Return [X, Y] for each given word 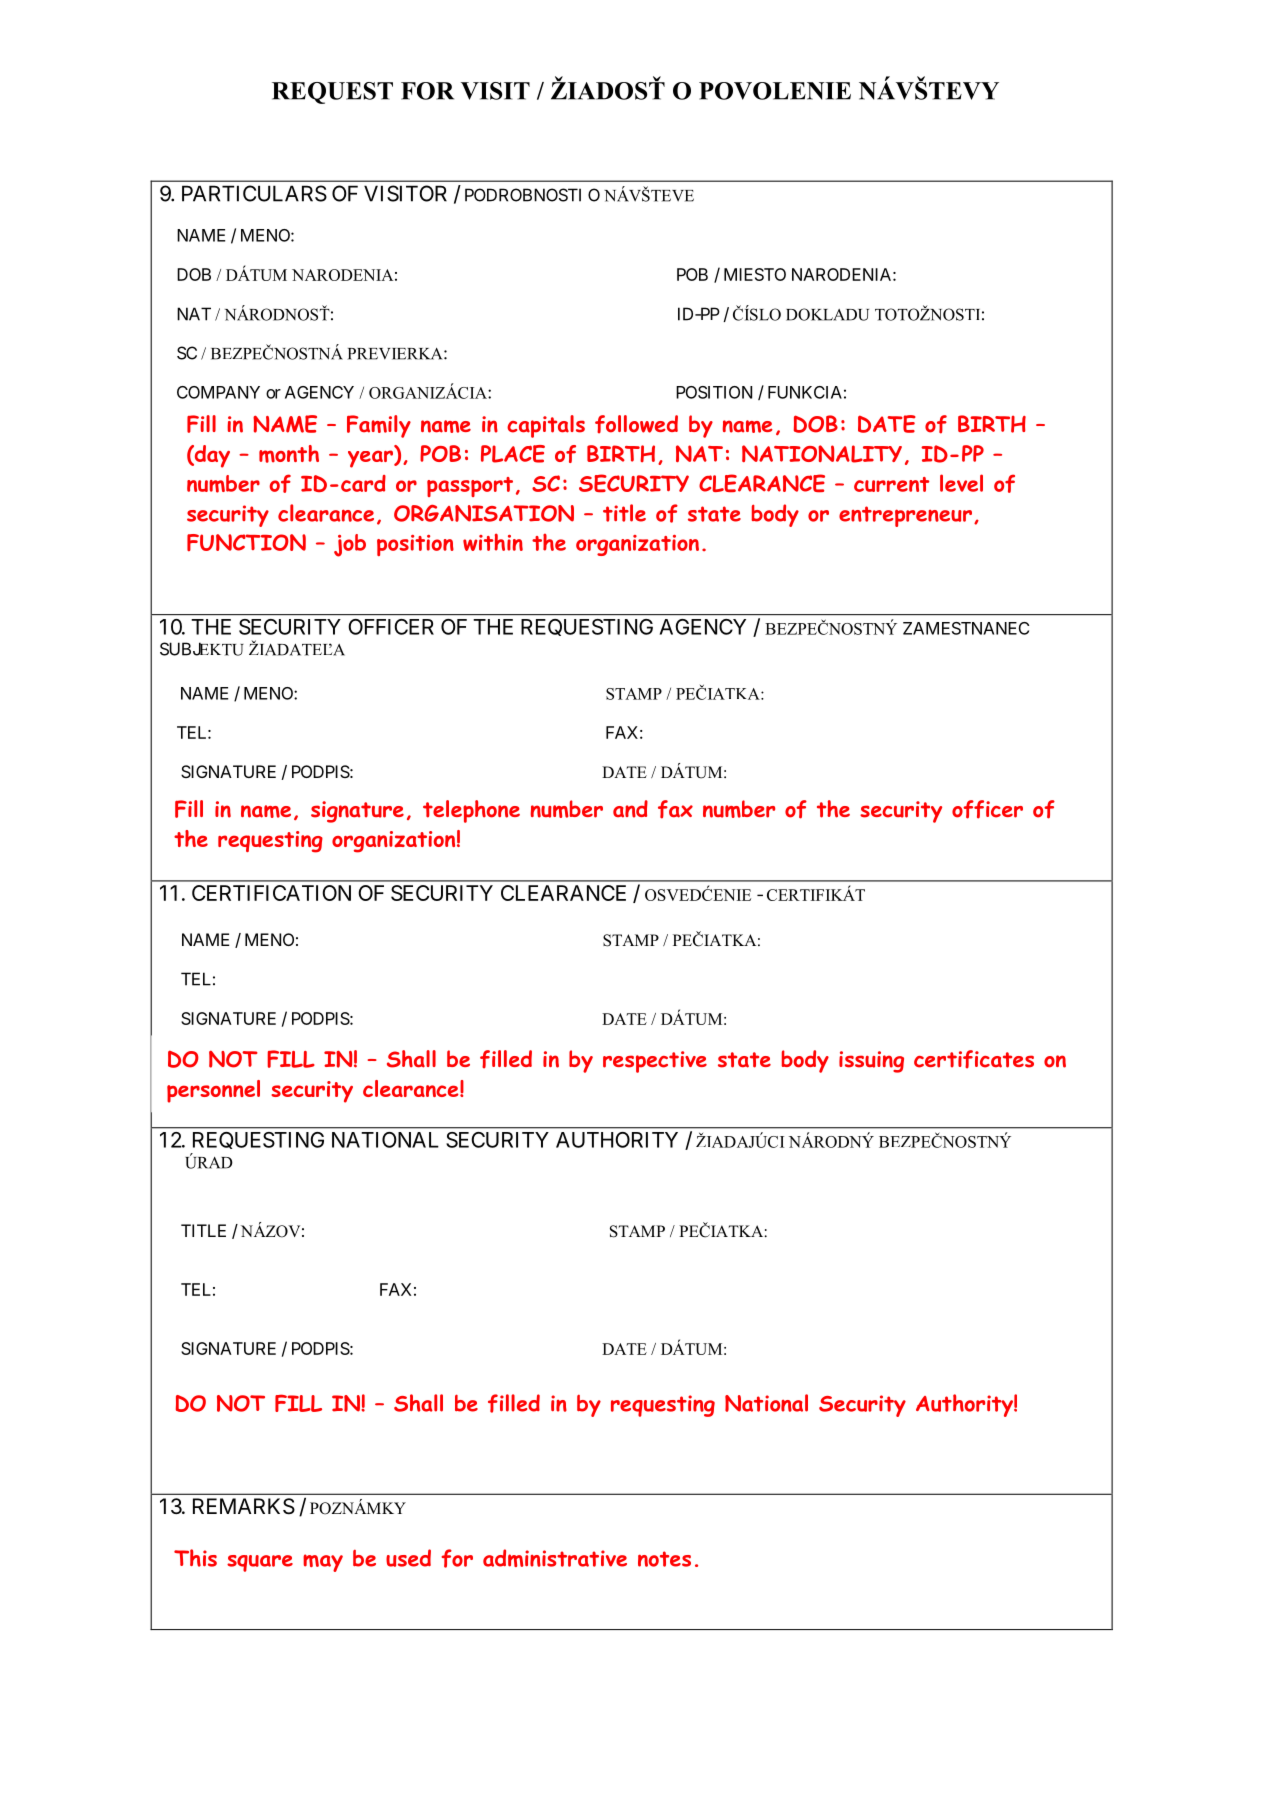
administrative [555, 1558]
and [630, 809]
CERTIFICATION [271, 893]
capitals [546, 426]
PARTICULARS [254, 193]
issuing [871, 1062]
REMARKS [244, 1506]
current [891, 484]
